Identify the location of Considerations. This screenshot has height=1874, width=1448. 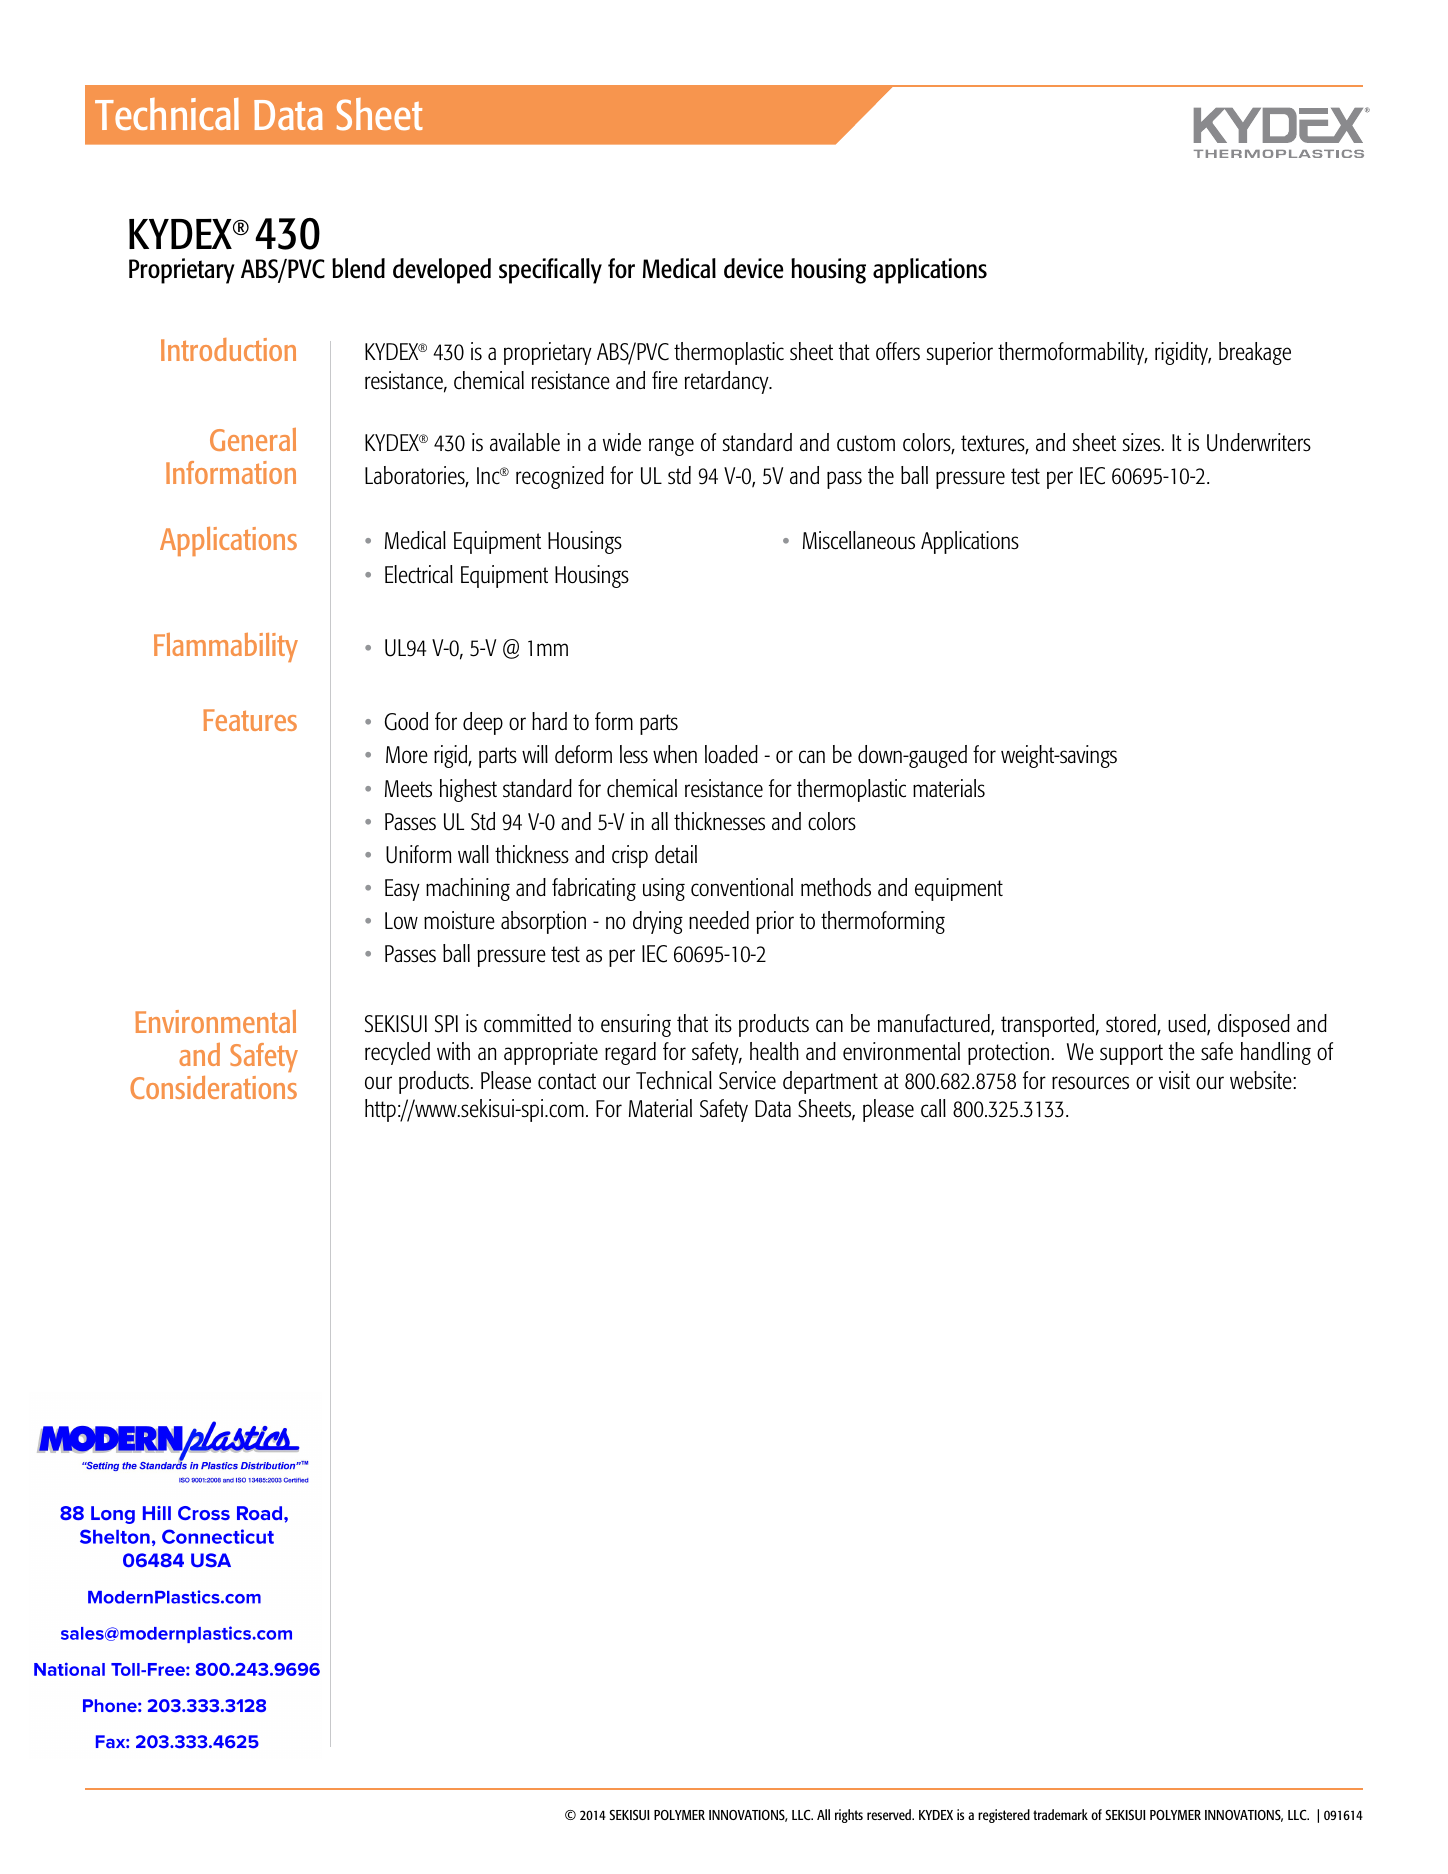
(213, 1087).
